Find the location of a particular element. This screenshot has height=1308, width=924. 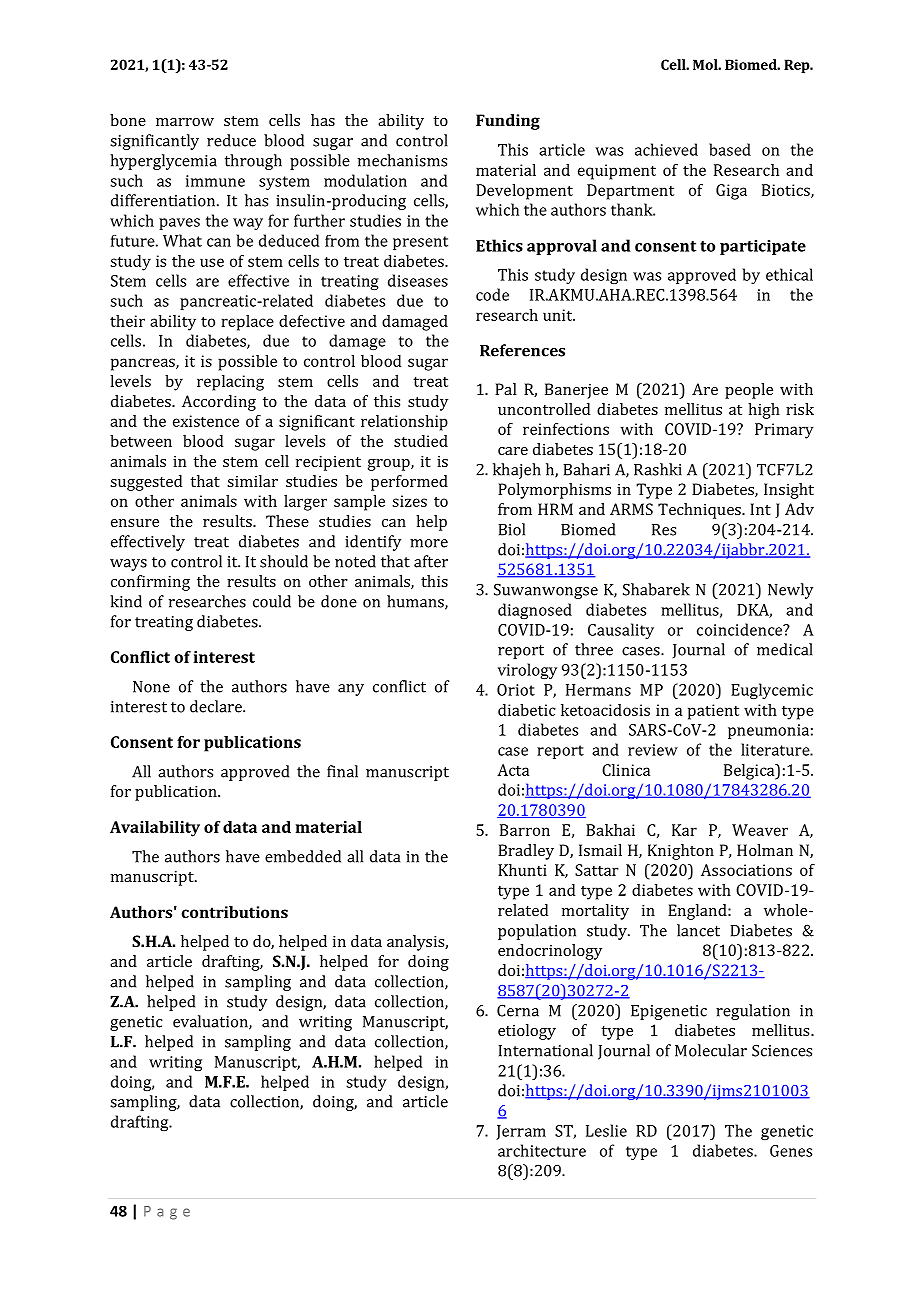

Funding is located at coordinates (508, 122).
